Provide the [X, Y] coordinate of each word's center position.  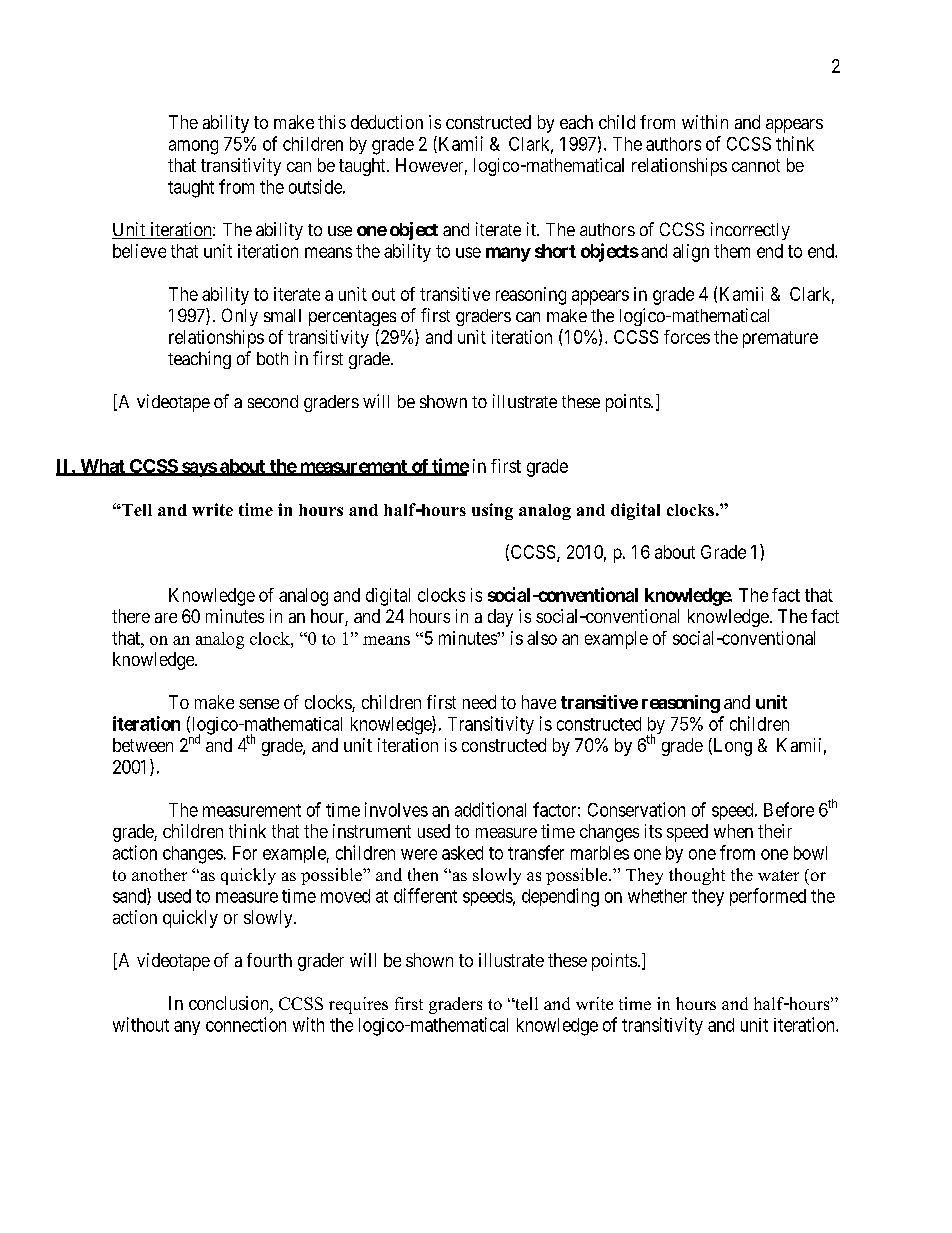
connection [246, 1024]
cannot [756, 165]
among [193, 147]
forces [687, 337]
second [273, 401]
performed [768, 897]
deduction [387, 122]
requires [358, 1005]
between [143, 745]
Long [731, 747]
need [479, 702]
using [492, 511]
